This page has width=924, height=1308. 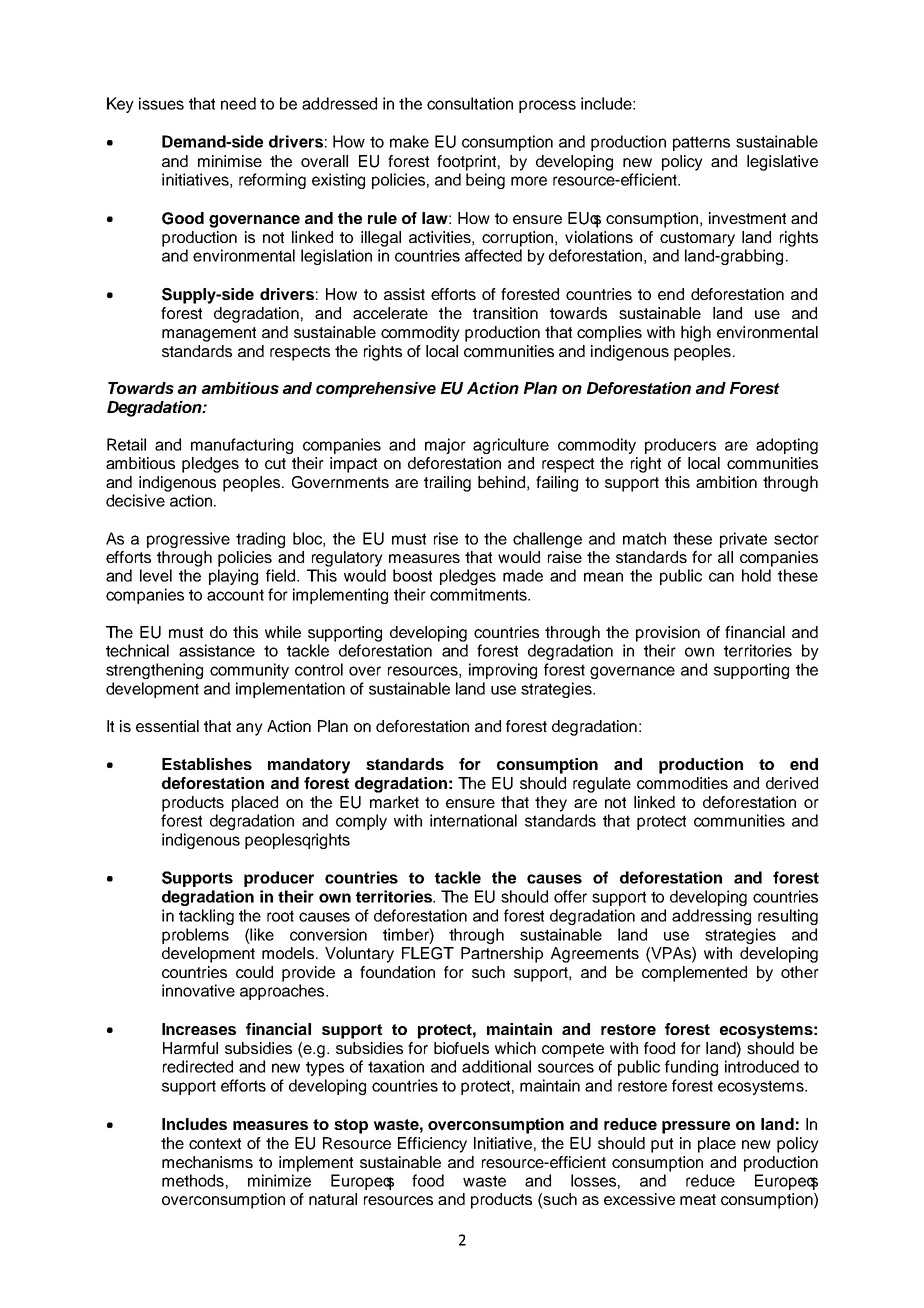 I want to click on consultation, so click(x=470, y=103).
